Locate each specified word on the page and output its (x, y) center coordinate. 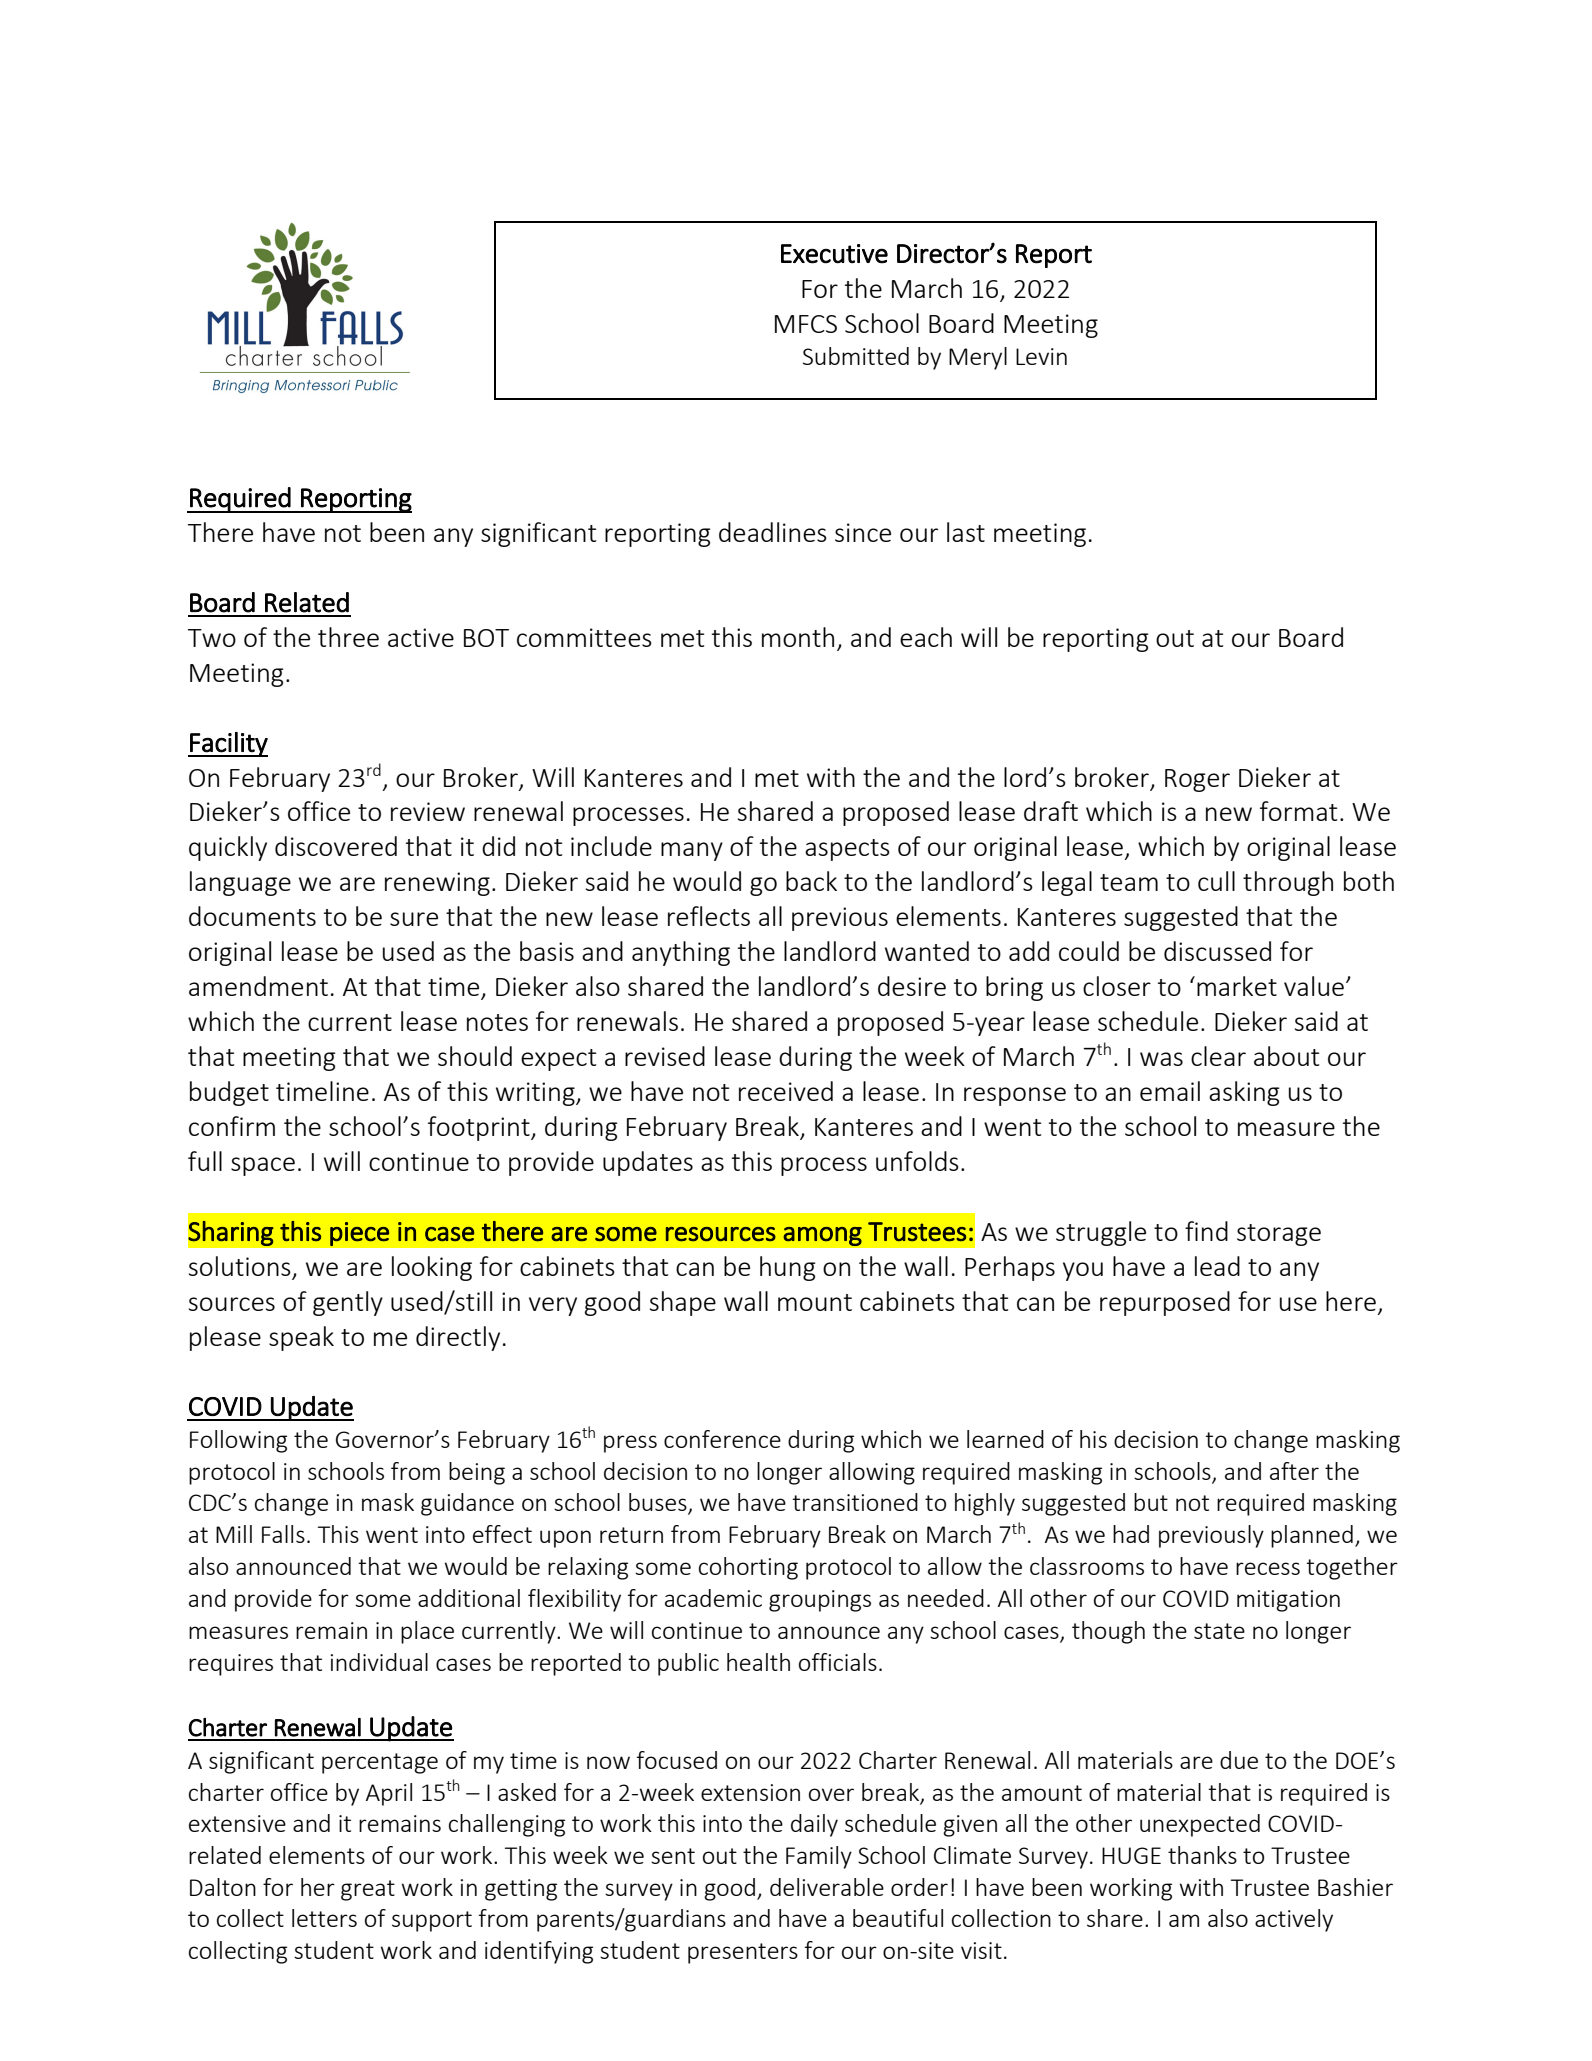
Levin (1041, 356)
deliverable (827, 1887)
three (348, 637)
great (368, 1890)
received (786, 1091)
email (1170, 1091)
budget (229, 1093)
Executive (834, 254)
